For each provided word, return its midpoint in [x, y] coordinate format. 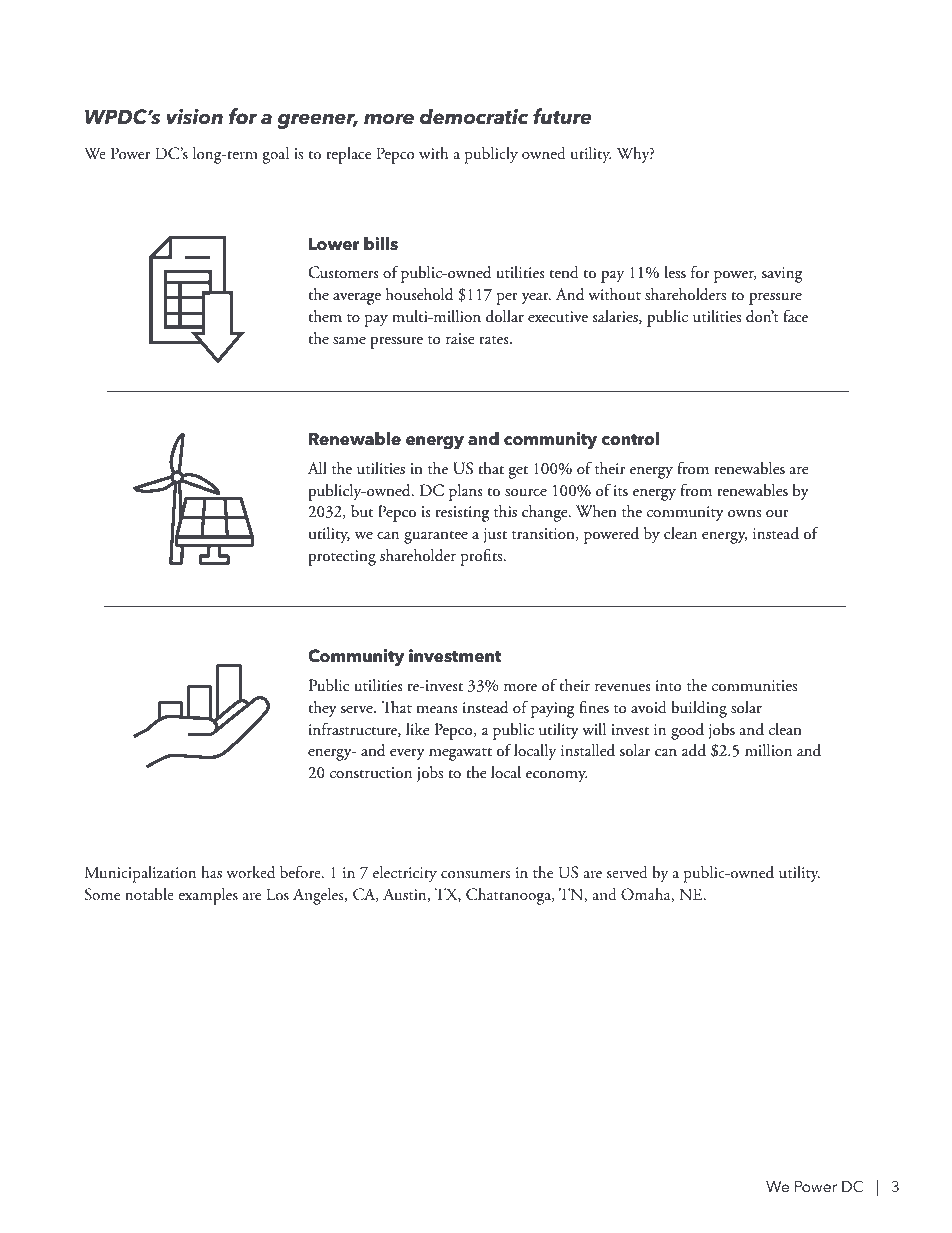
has [211, 872]
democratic [474, 116]
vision [194, 117]
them [325, 316]
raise [460, 338]
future [562, 116]
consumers [476, 875]
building [699, 709]
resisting [462, 514]
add [694, 750]
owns [744, 513]
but [362, 511]
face [795, 316]
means [437, 709]
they [323, 709]
